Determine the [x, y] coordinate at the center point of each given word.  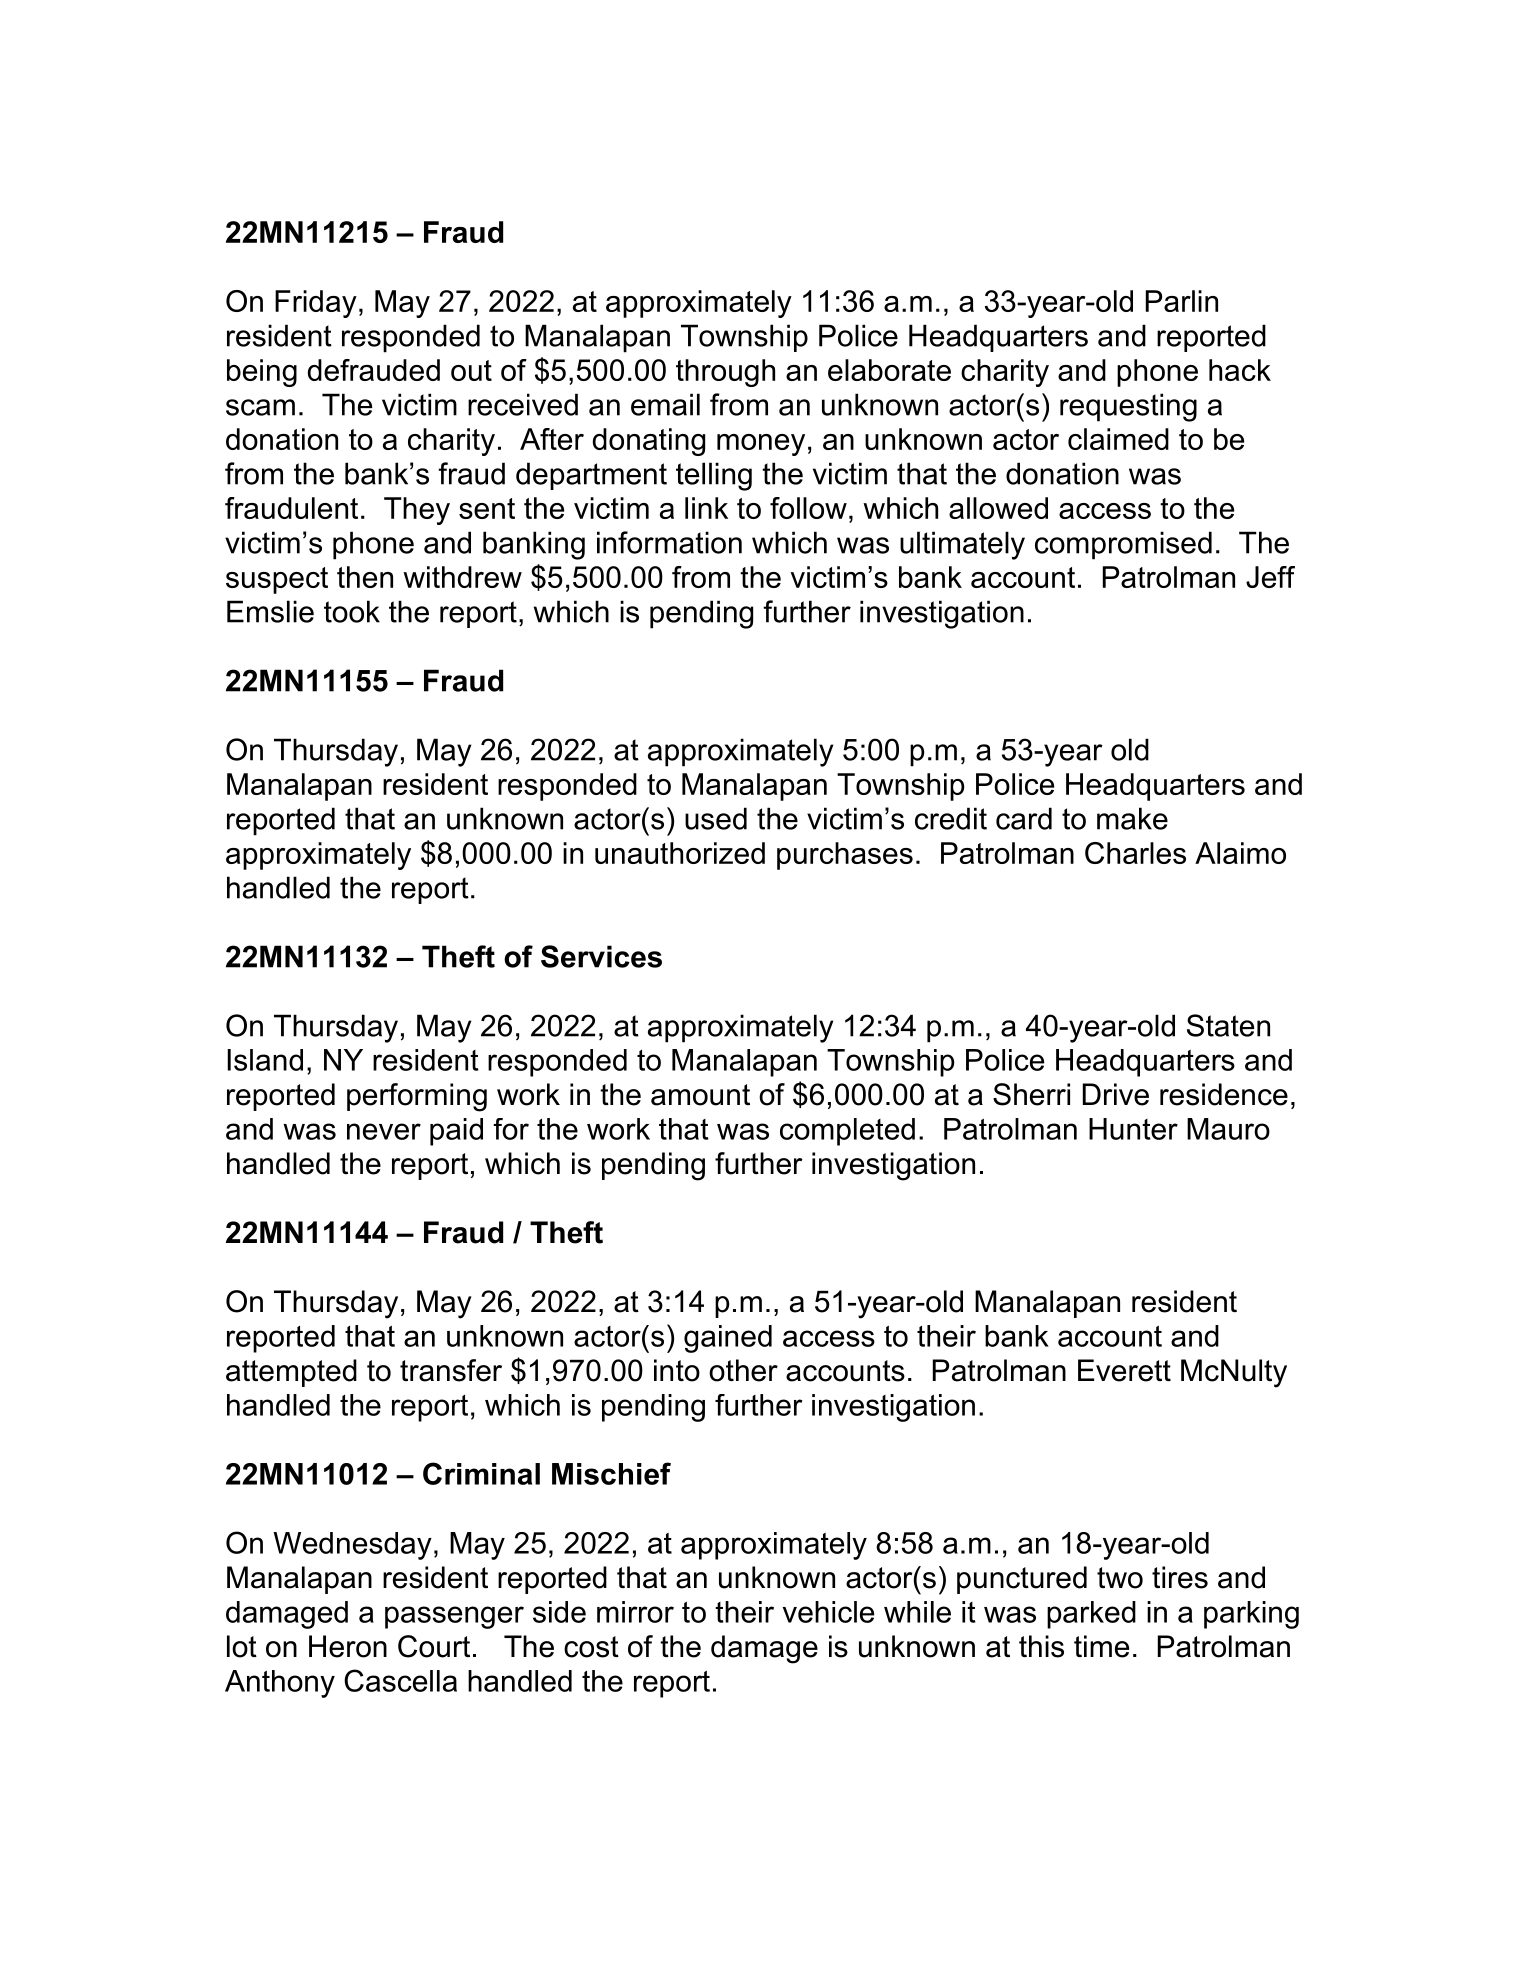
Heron [348, 1646]
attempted [291, 1373]
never [384, 1131]
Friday [316, 304]
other [743, 1370]
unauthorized [680, 853]
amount [700, 1095]
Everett [1124, 1370]
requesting [1128, 407]
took [352, 611]
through [725, 373]
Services [601, 956]
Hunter [1133, 1129]
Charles [1135, 853]
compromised [1123, 545]
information [669, 542]
